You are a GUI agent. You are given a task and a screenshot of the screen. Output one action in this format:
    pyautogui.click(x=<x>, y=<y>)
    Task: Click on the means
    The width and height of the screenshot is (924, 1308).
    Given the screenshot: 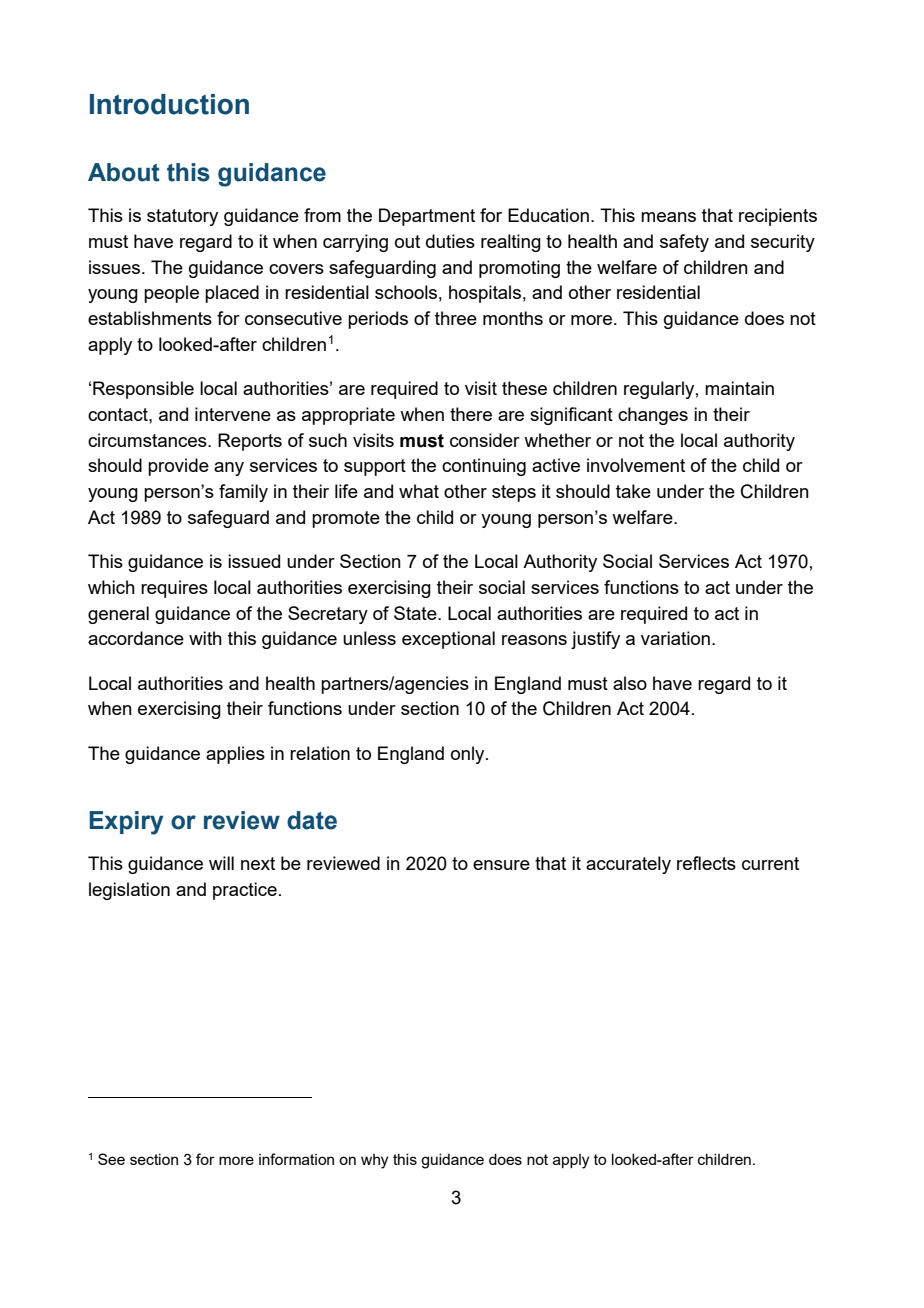 What is the action you would take?
    pyautogui.click(x=668, y=217)
